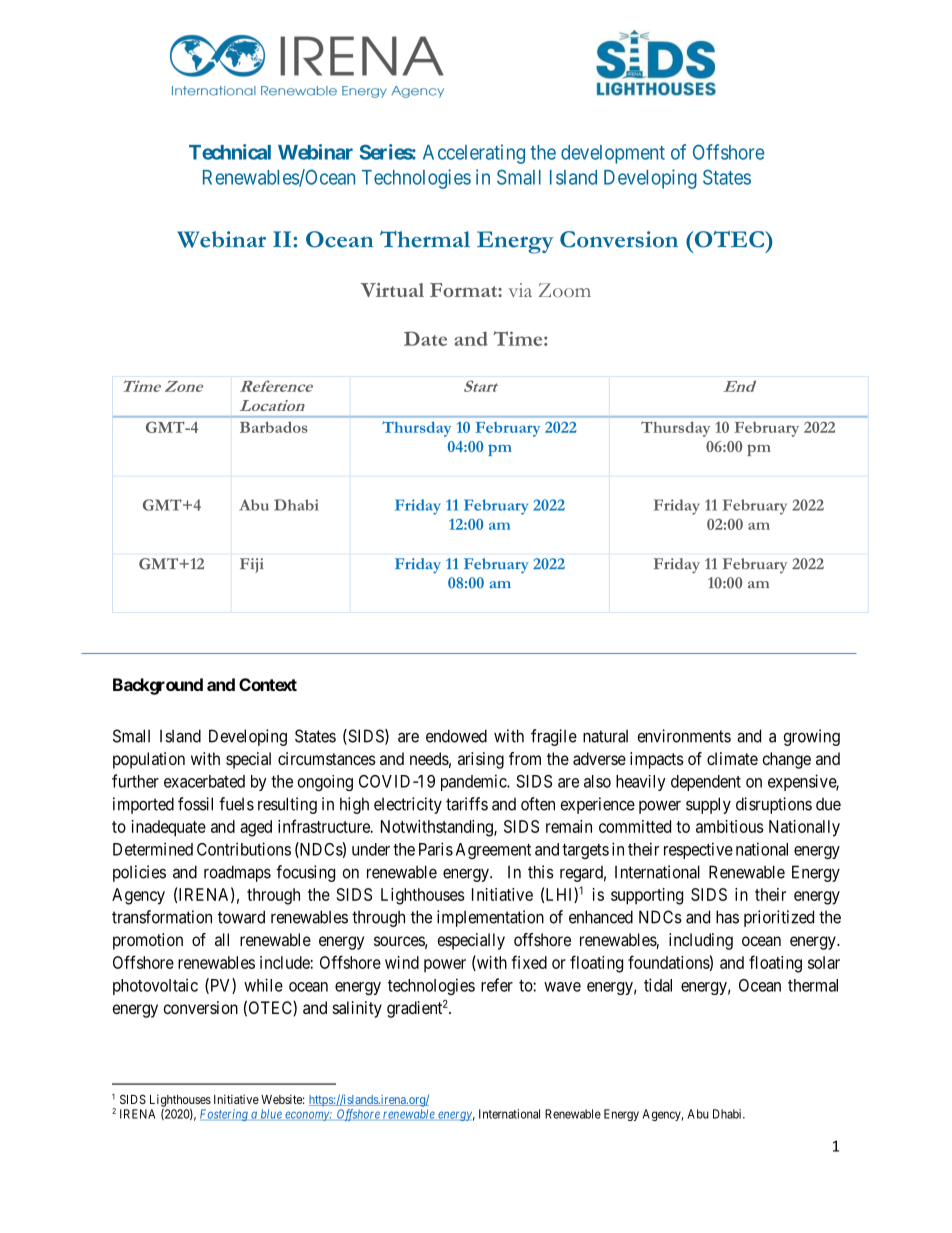 This screenshot has height=1233, width=952. Describe the element at coordinates (613, 154) in the screenshot. I see `development` at that location.
